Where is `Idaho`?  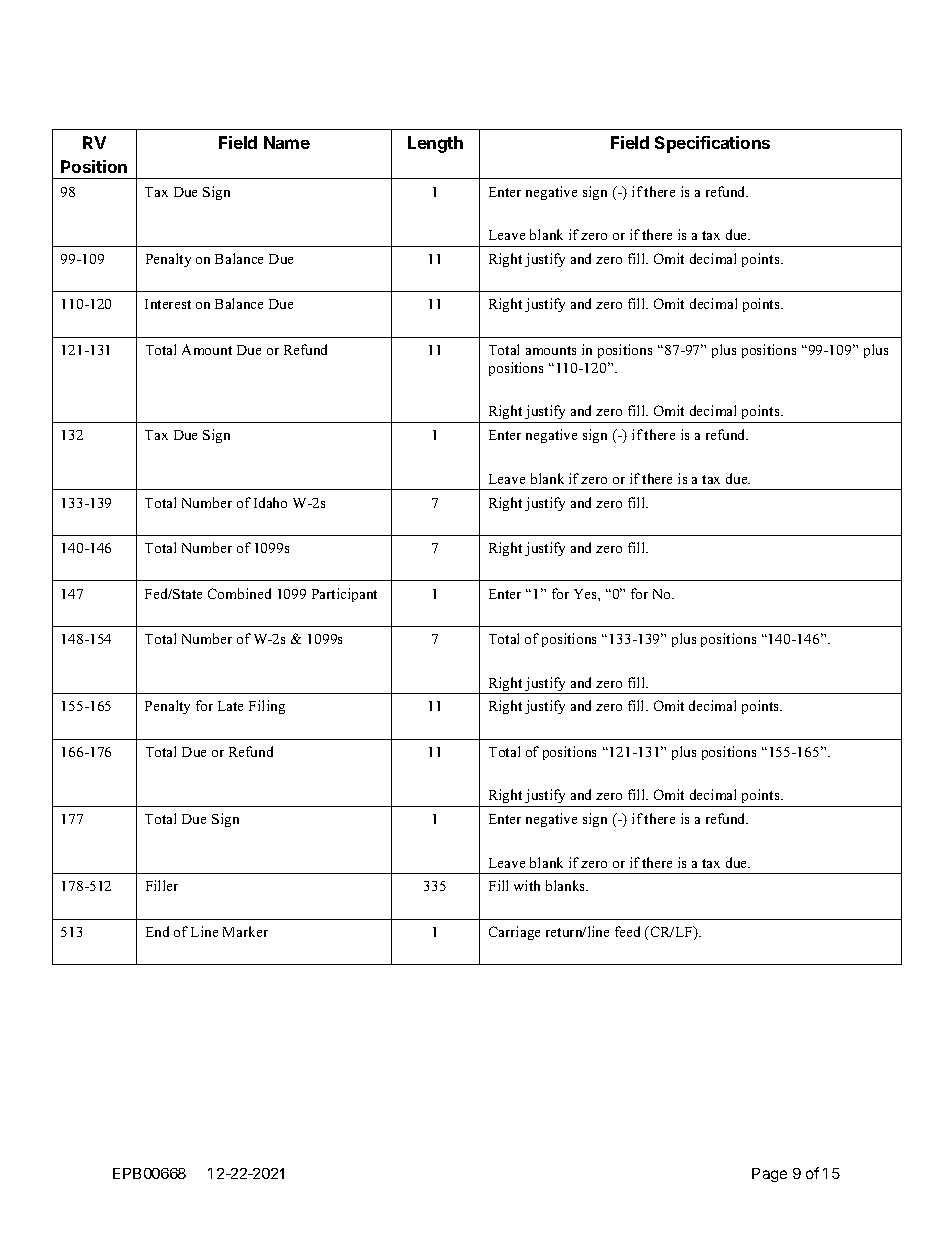 Idaho is located at coordinates (270, 502).
